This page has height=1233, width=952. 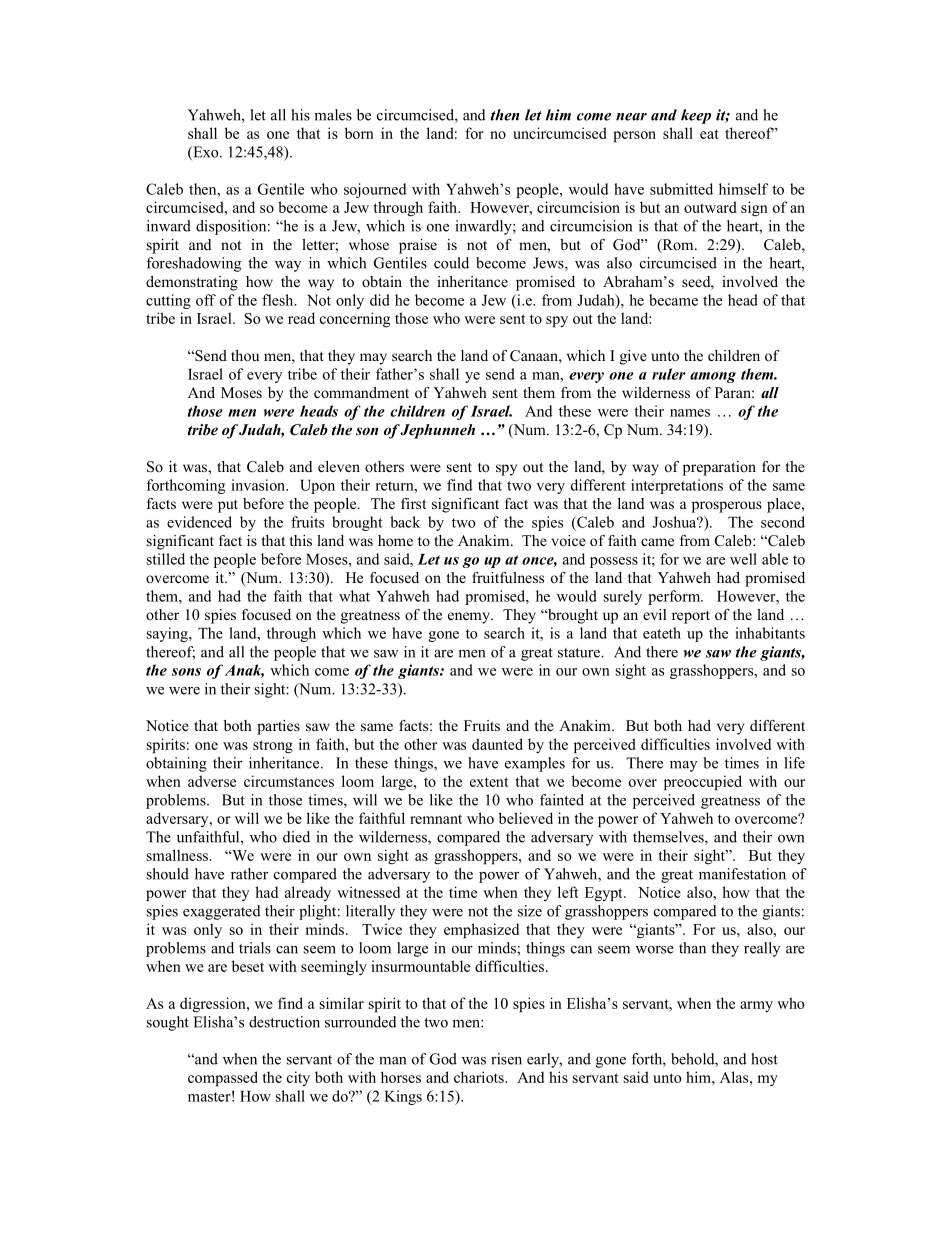 What do you see at coordinates (359, 133) in the page?
I see `born` at bounding box center [359, 133].
